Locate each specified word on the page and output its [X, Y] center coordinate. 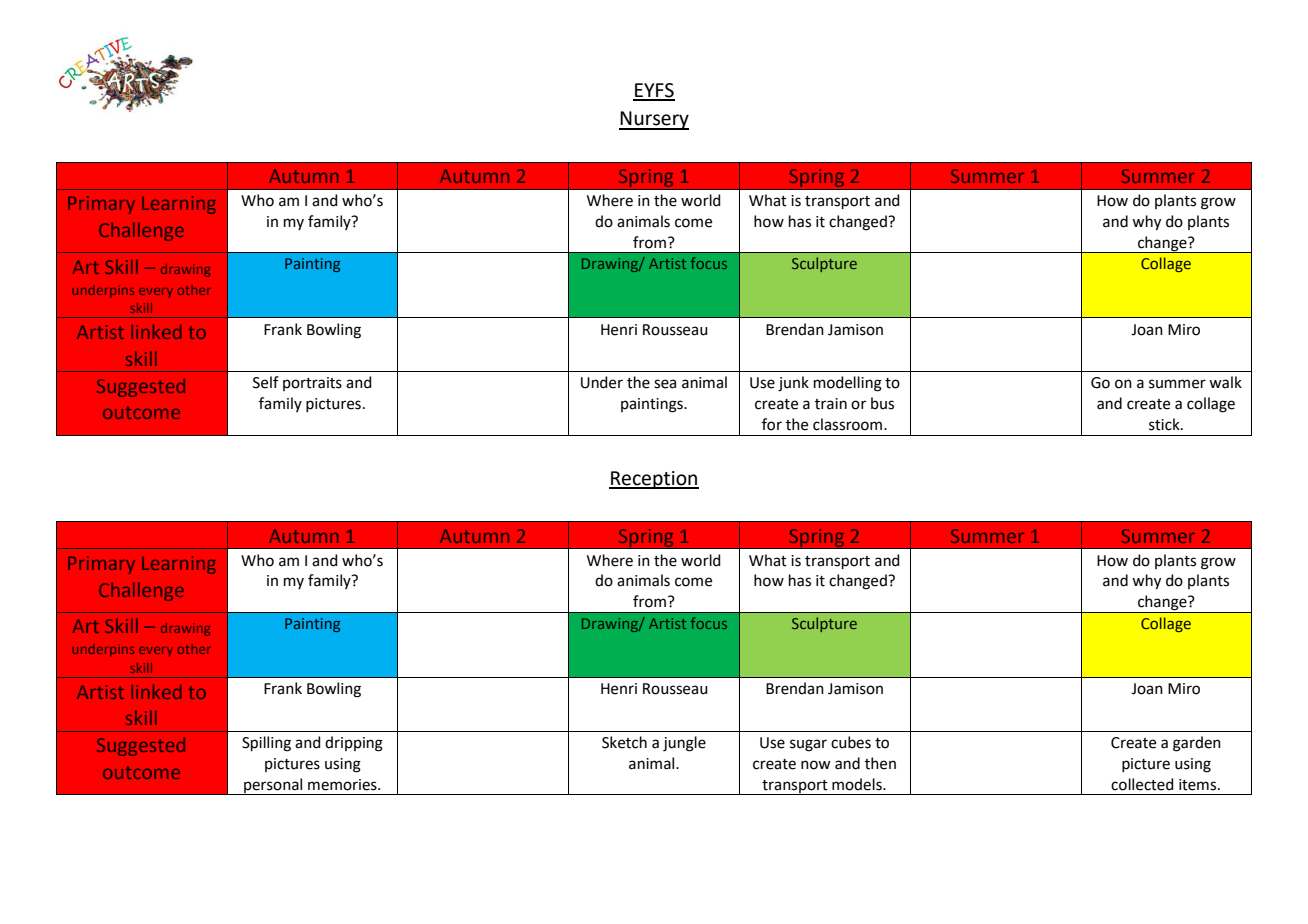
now [816, 765]
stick [1165, 424]
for [772, 424]
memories [343, 785]
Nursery [654, 120]
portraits [312, 384]
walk [1225, 382]
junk [793, 384]
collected [1142, 784]
